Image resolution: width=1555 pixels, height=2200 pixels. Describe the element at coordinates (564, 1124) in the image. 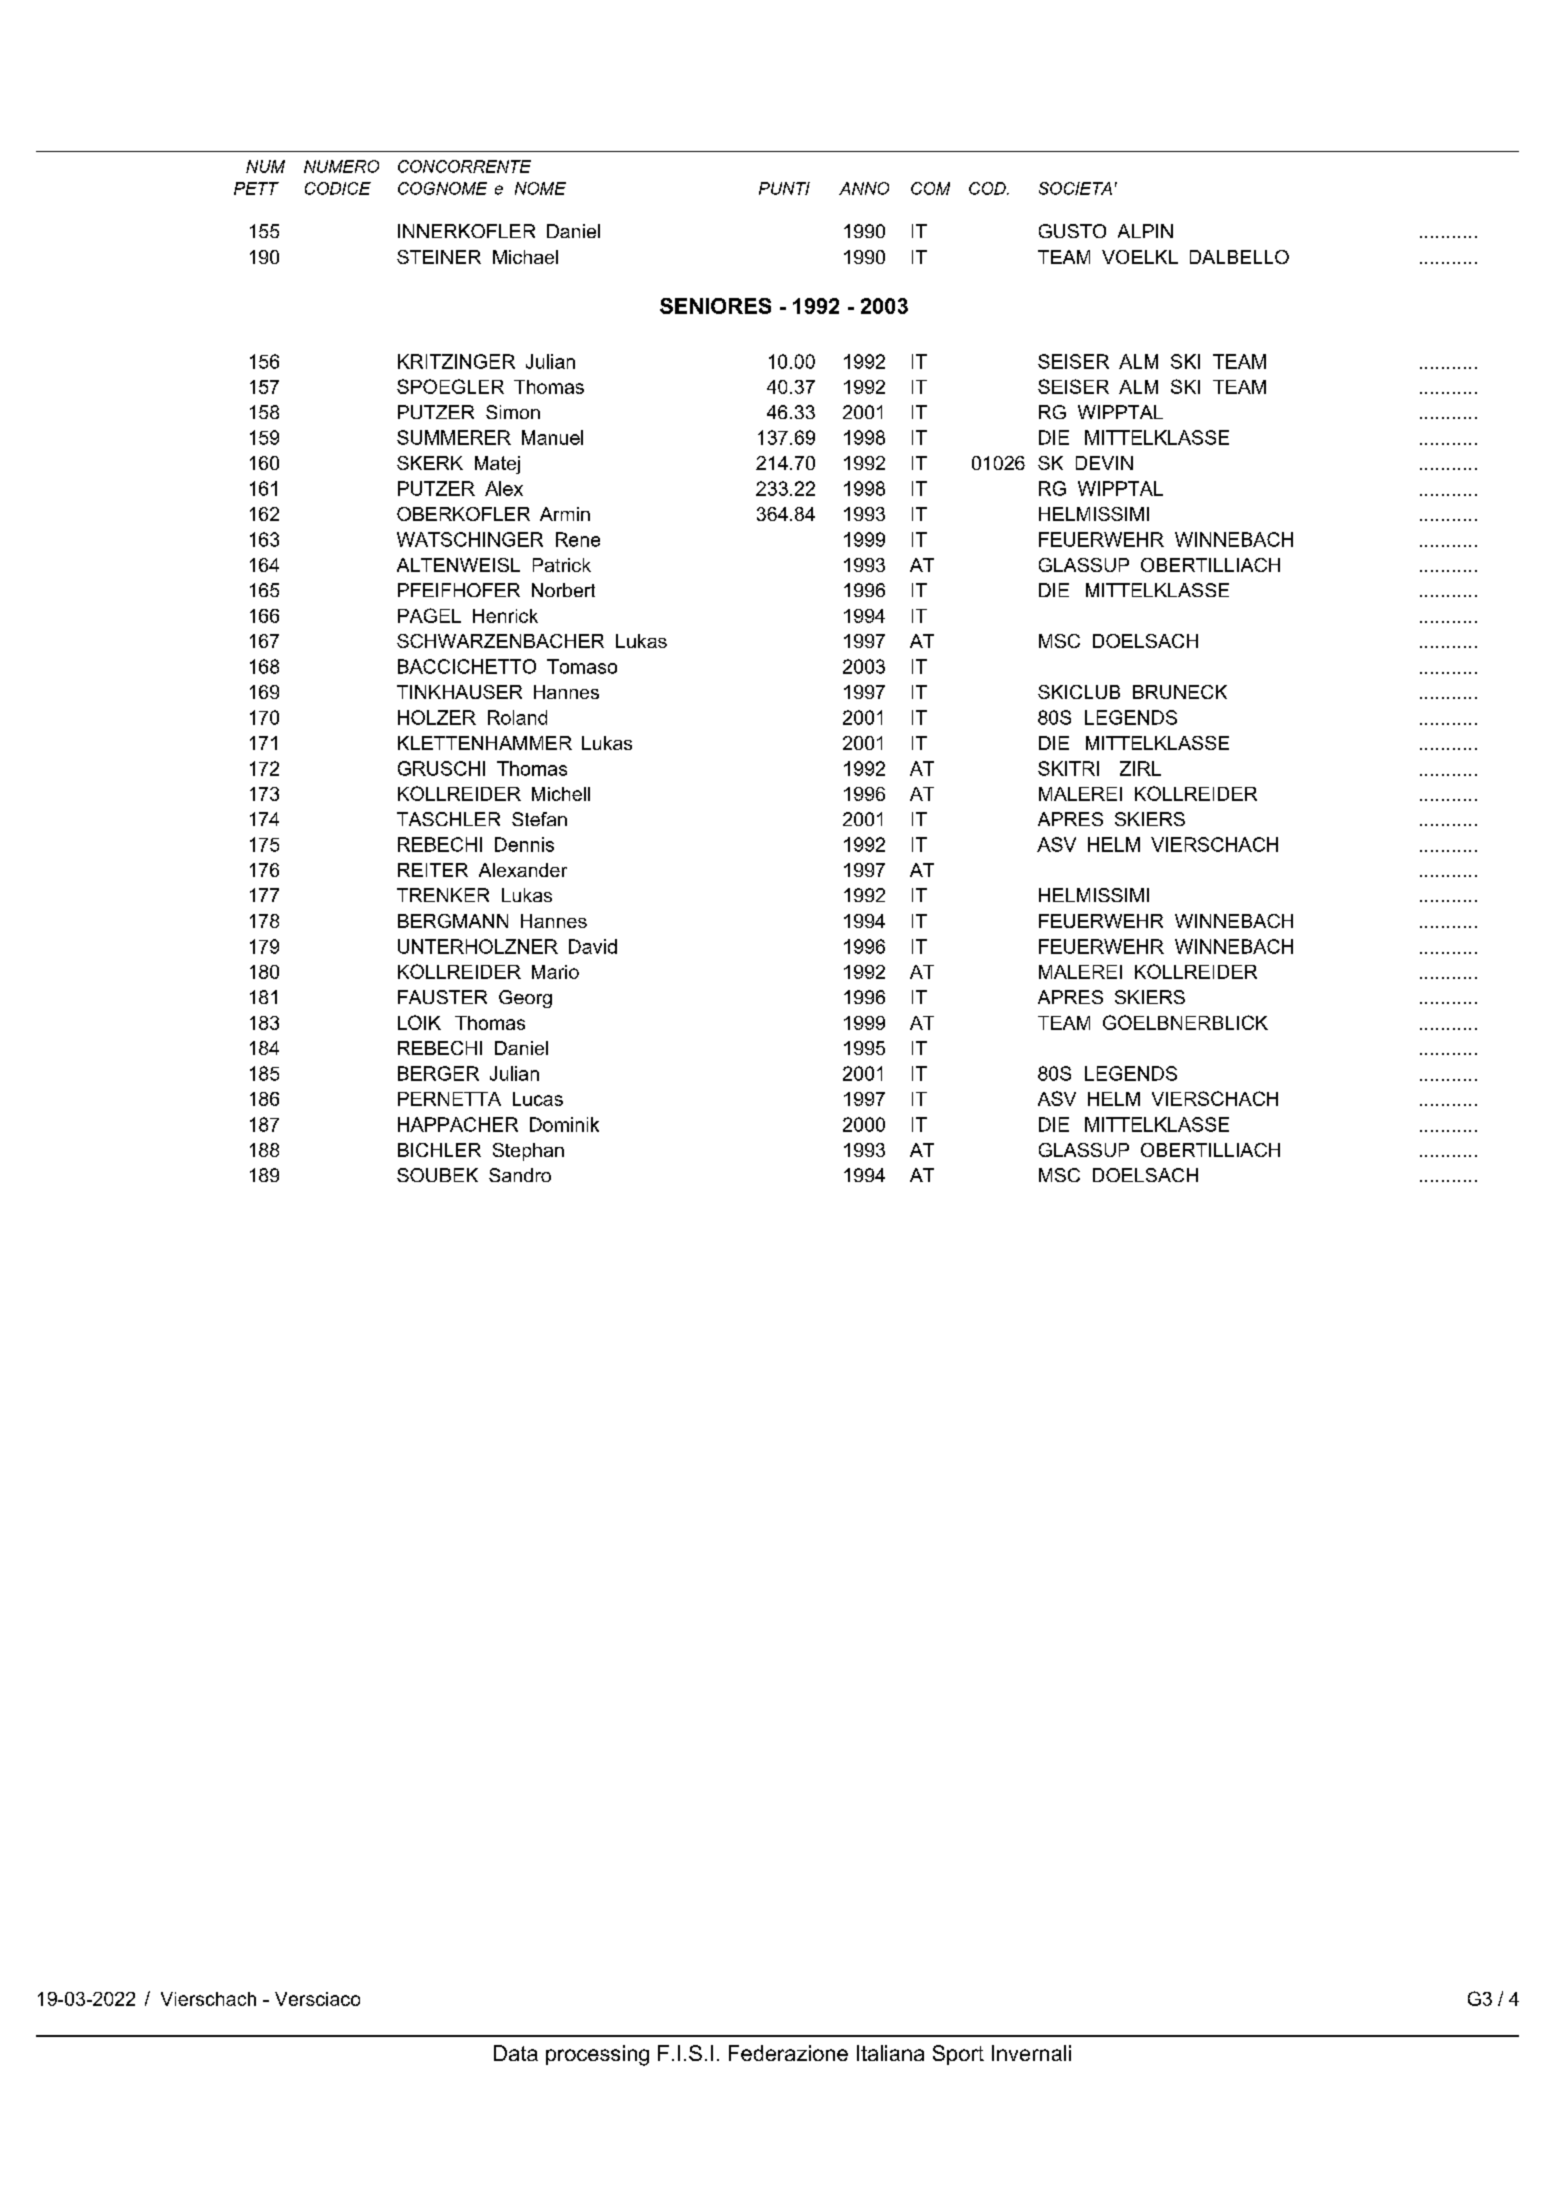

I see `Dominik` at that location.
